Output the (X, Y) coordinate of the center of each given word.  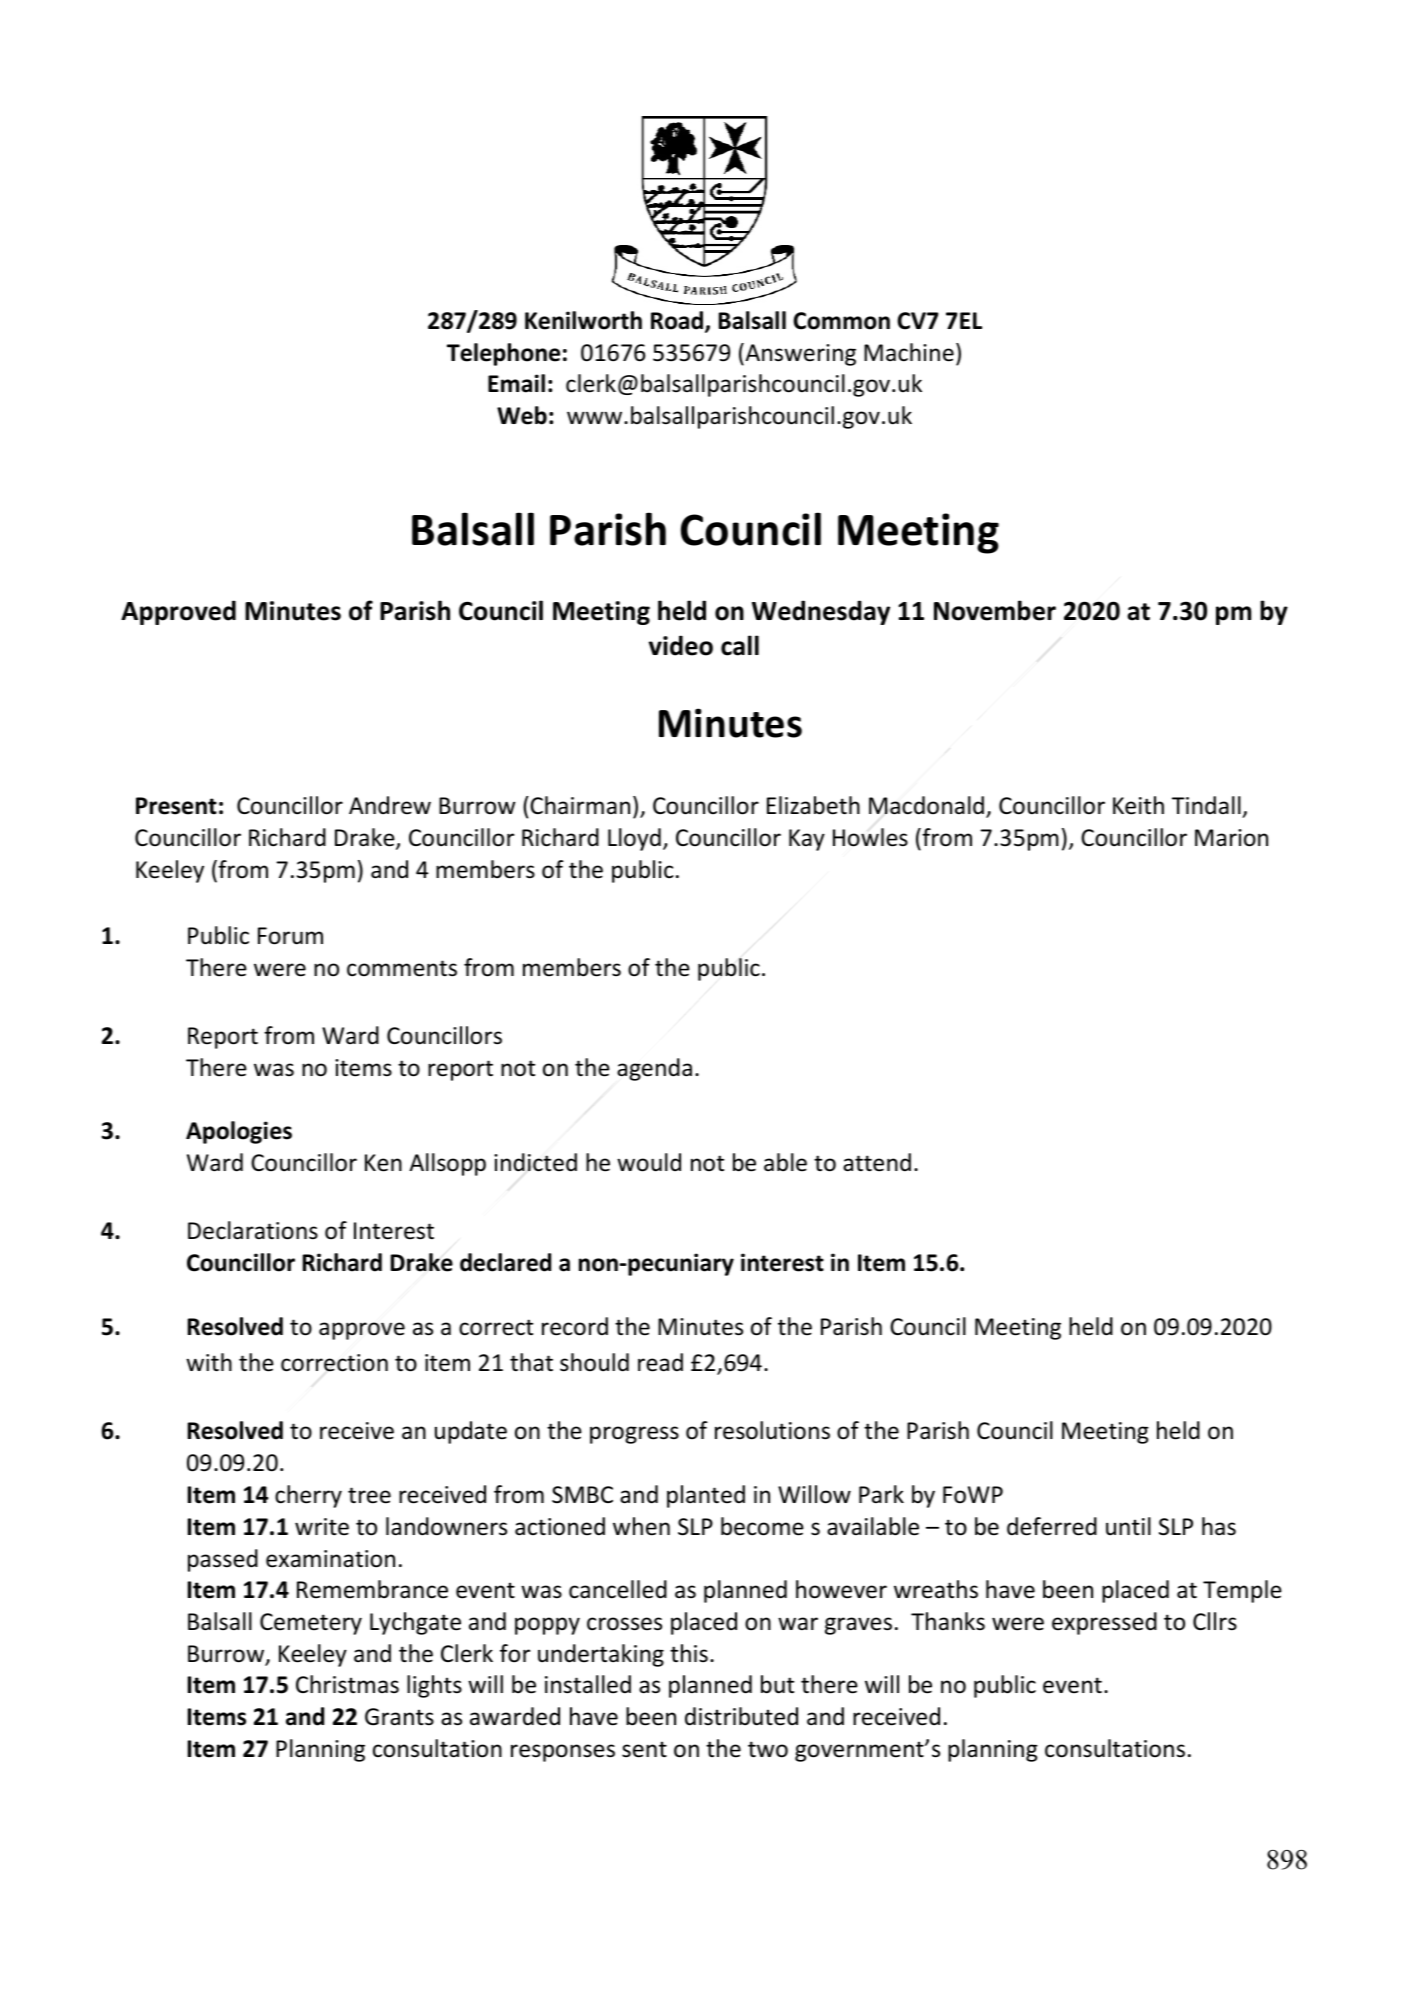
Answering (799, 354)
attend (877, 1162)
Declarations (253, 1230)
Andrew (390, 805)
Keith (1138, 805)
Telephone (503, 354)
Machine (909, 352)
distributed (741, 1716)
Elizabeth (813, 805)
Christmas (347, 1684)
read (660, 1362)
